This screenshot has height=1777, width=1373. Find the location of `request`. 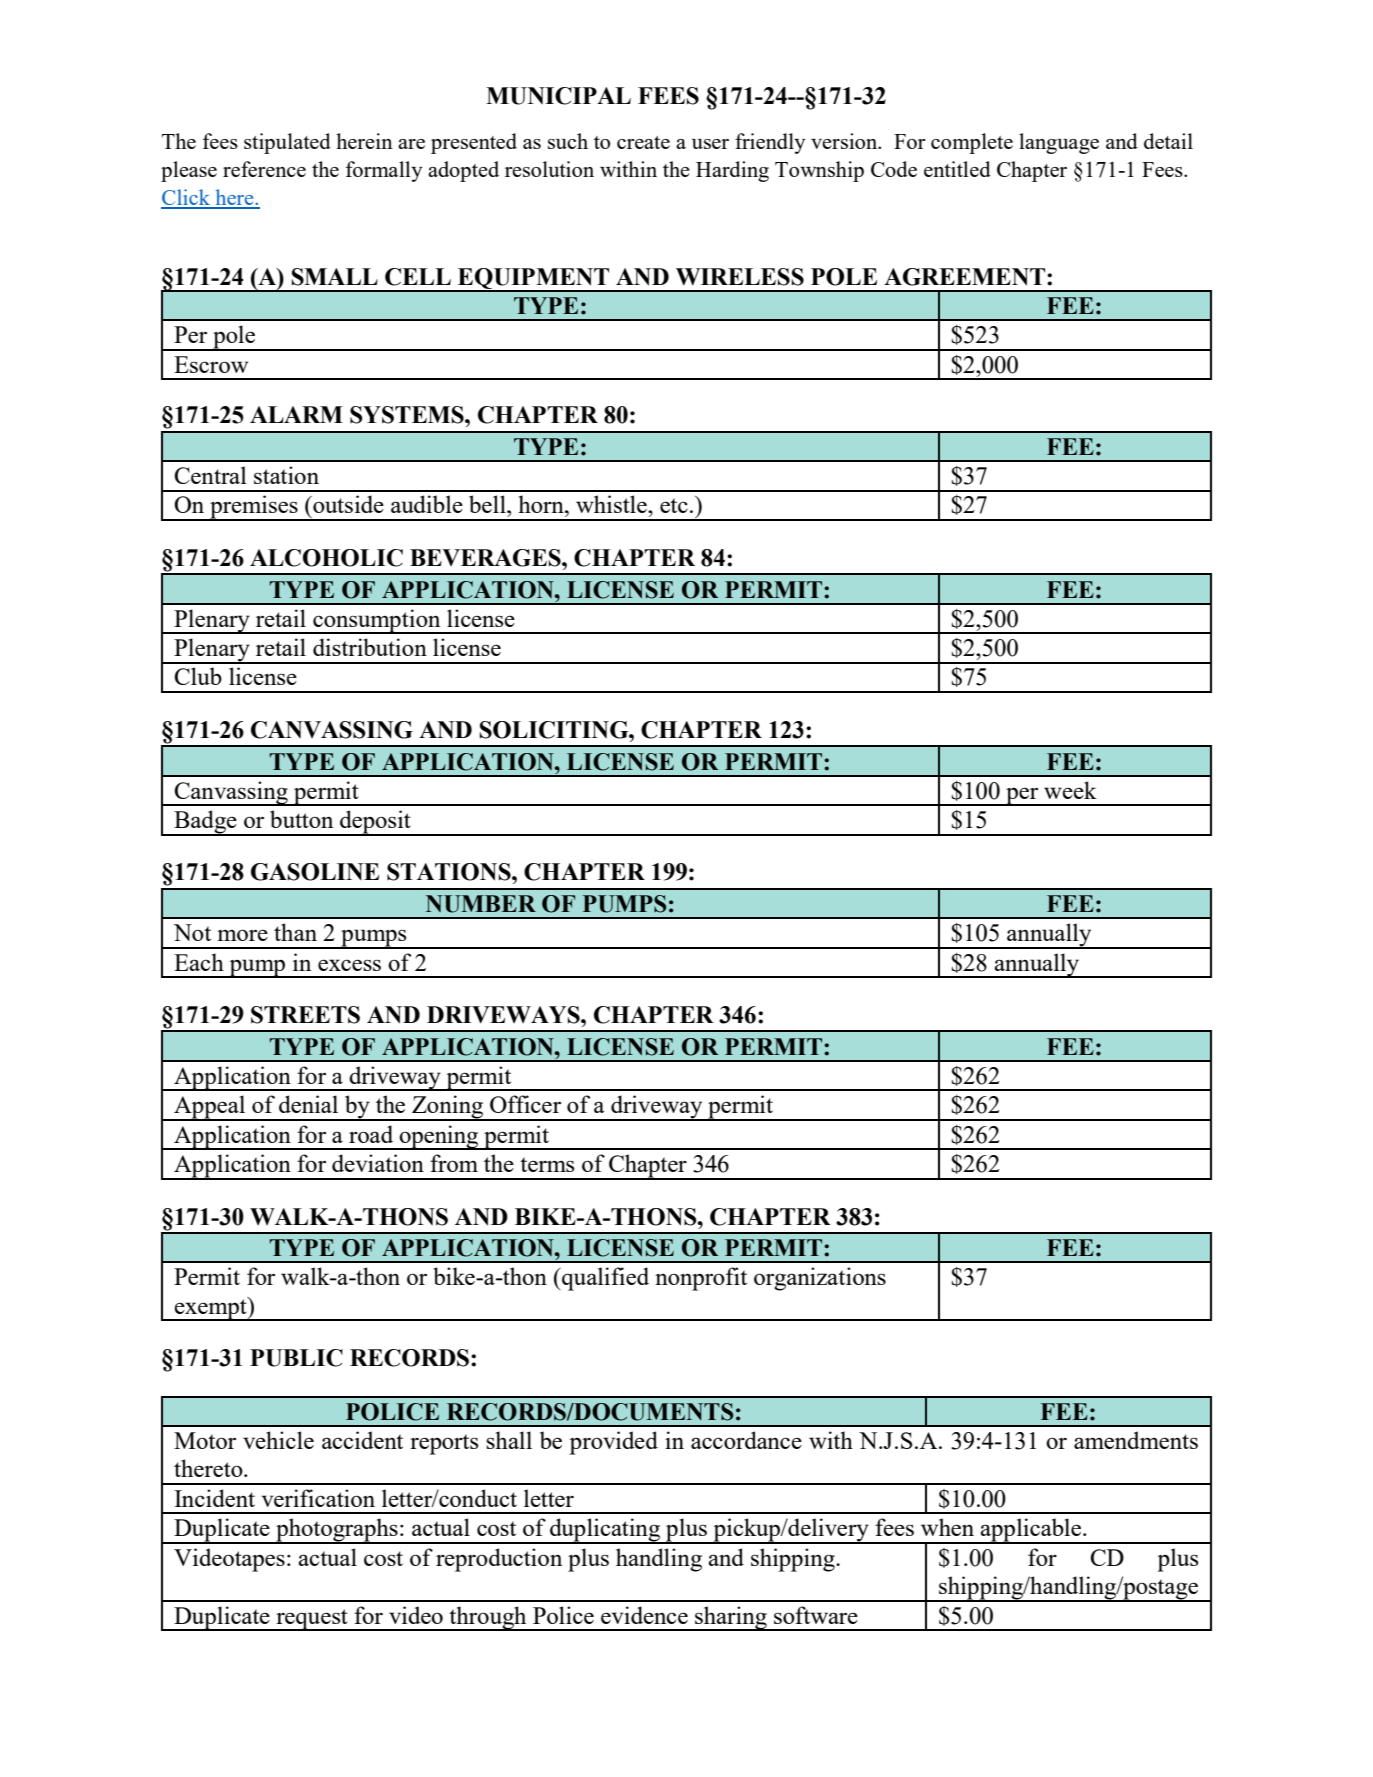

request is located at coordinates (312, 1620).
